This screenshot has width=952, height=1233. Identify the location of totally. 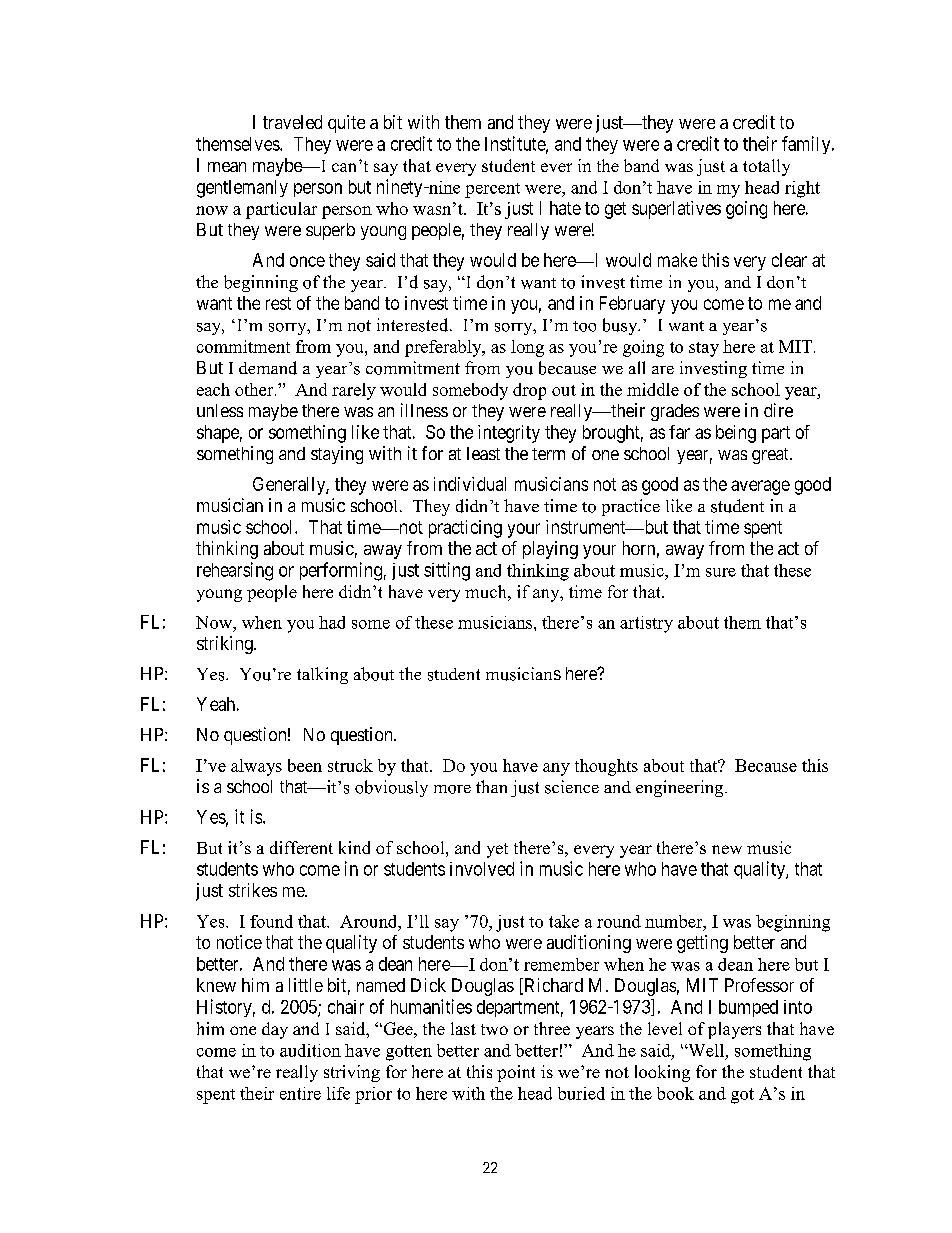
(766, 167).
